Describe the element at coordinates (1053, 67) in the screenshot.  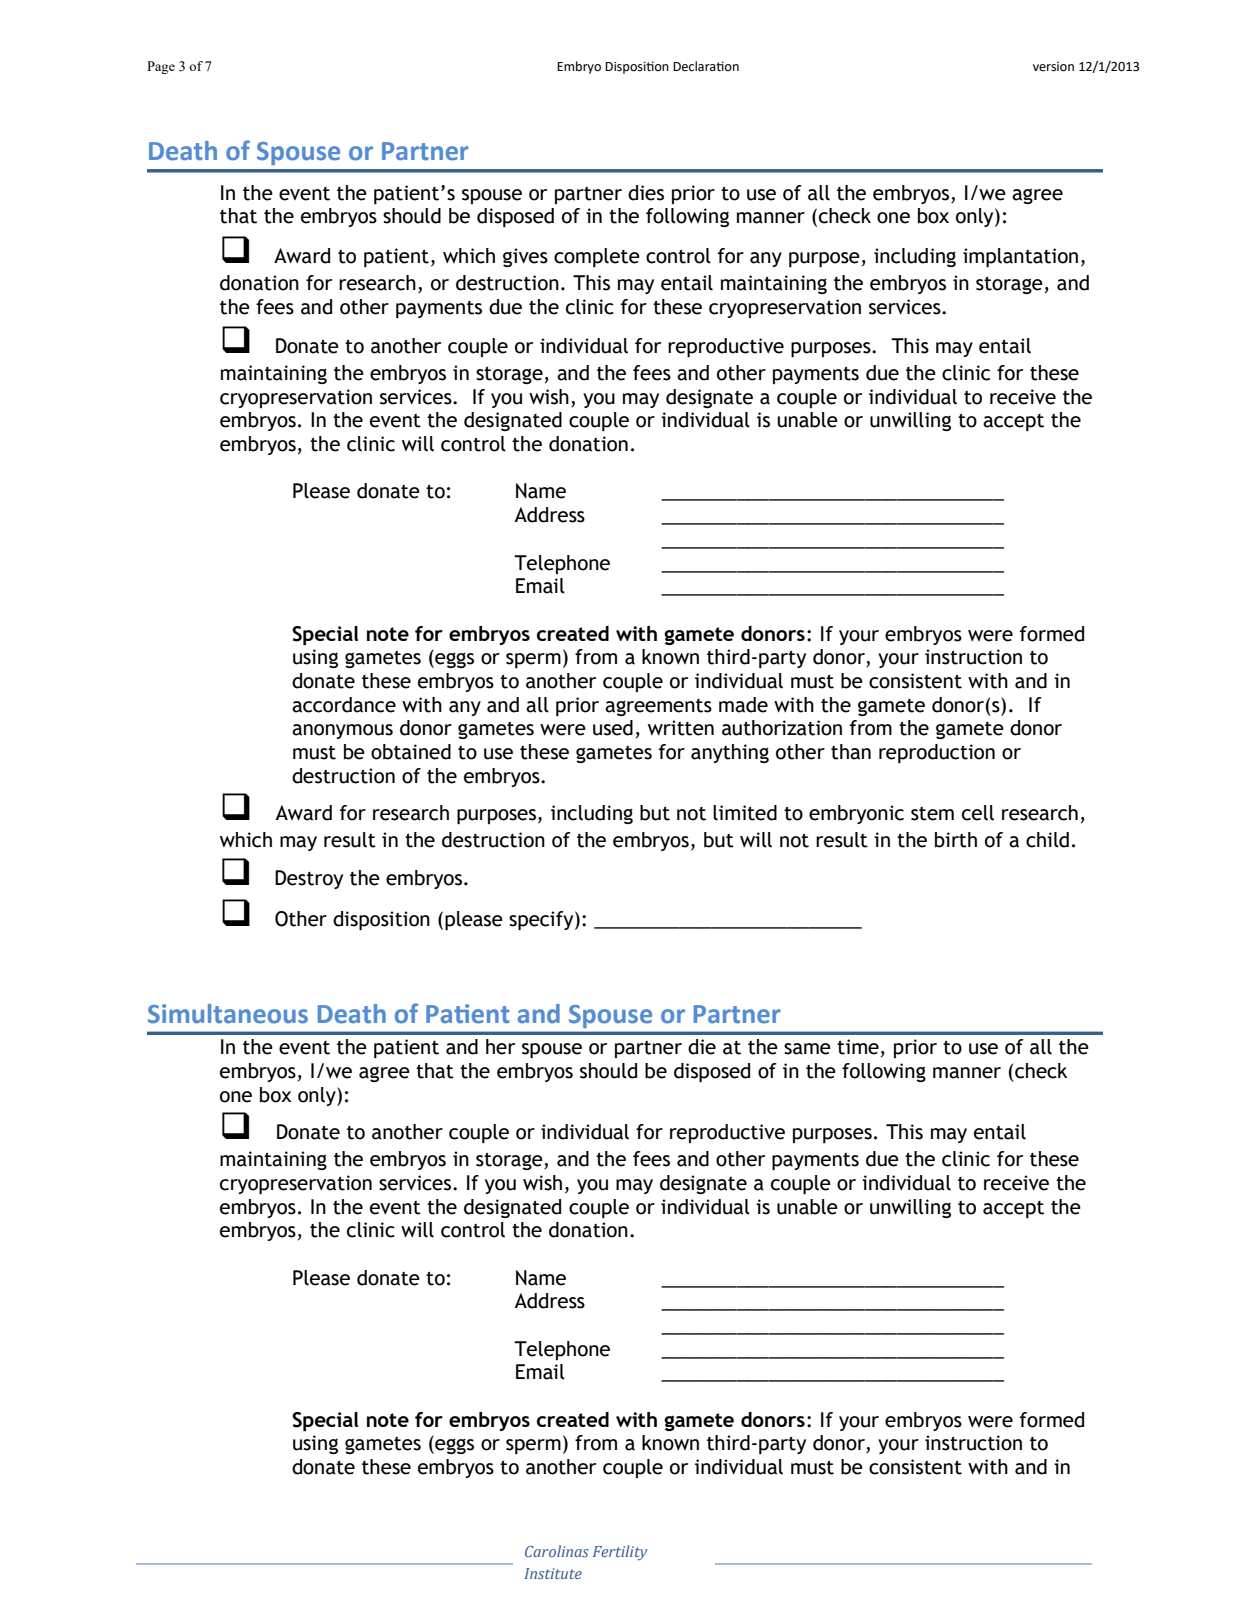
I see `version` at that location.
